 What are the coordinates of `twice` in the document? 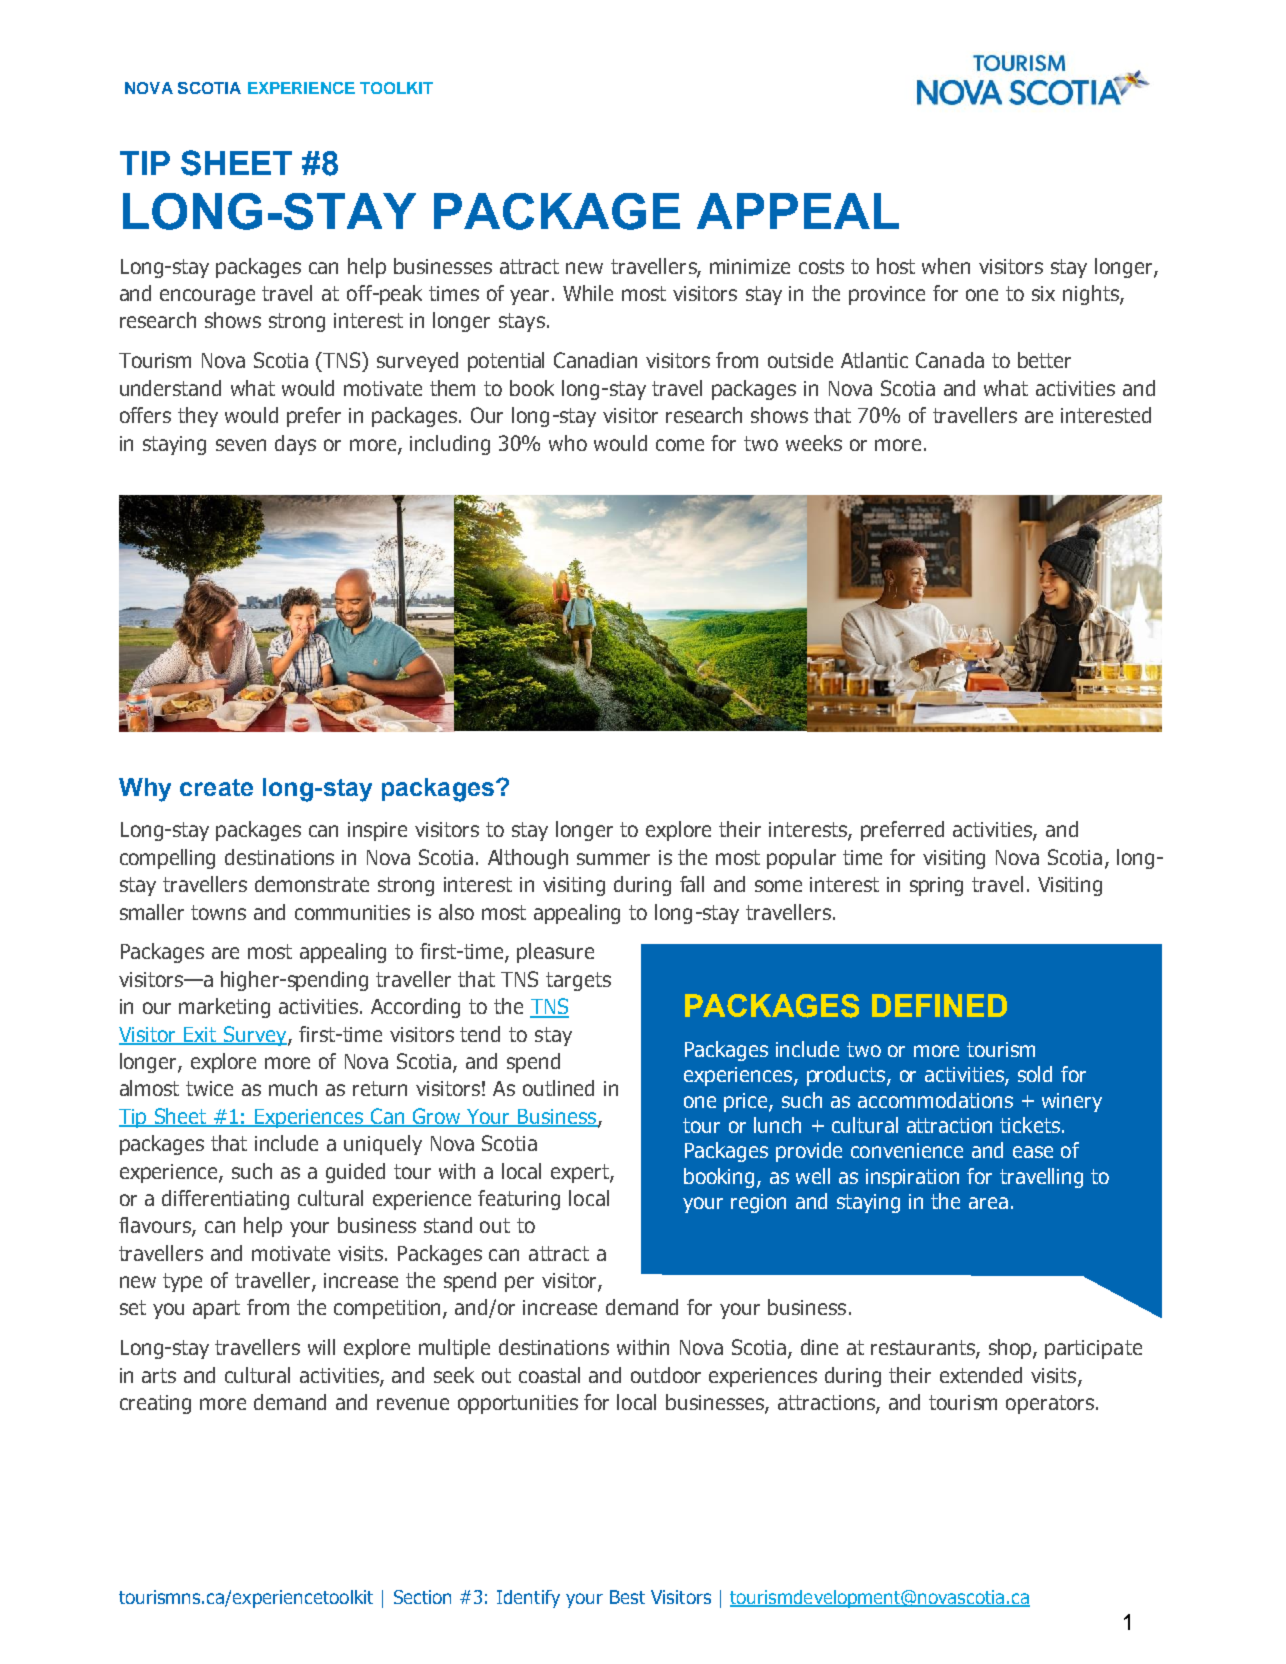 It's located at (209, 1088).
